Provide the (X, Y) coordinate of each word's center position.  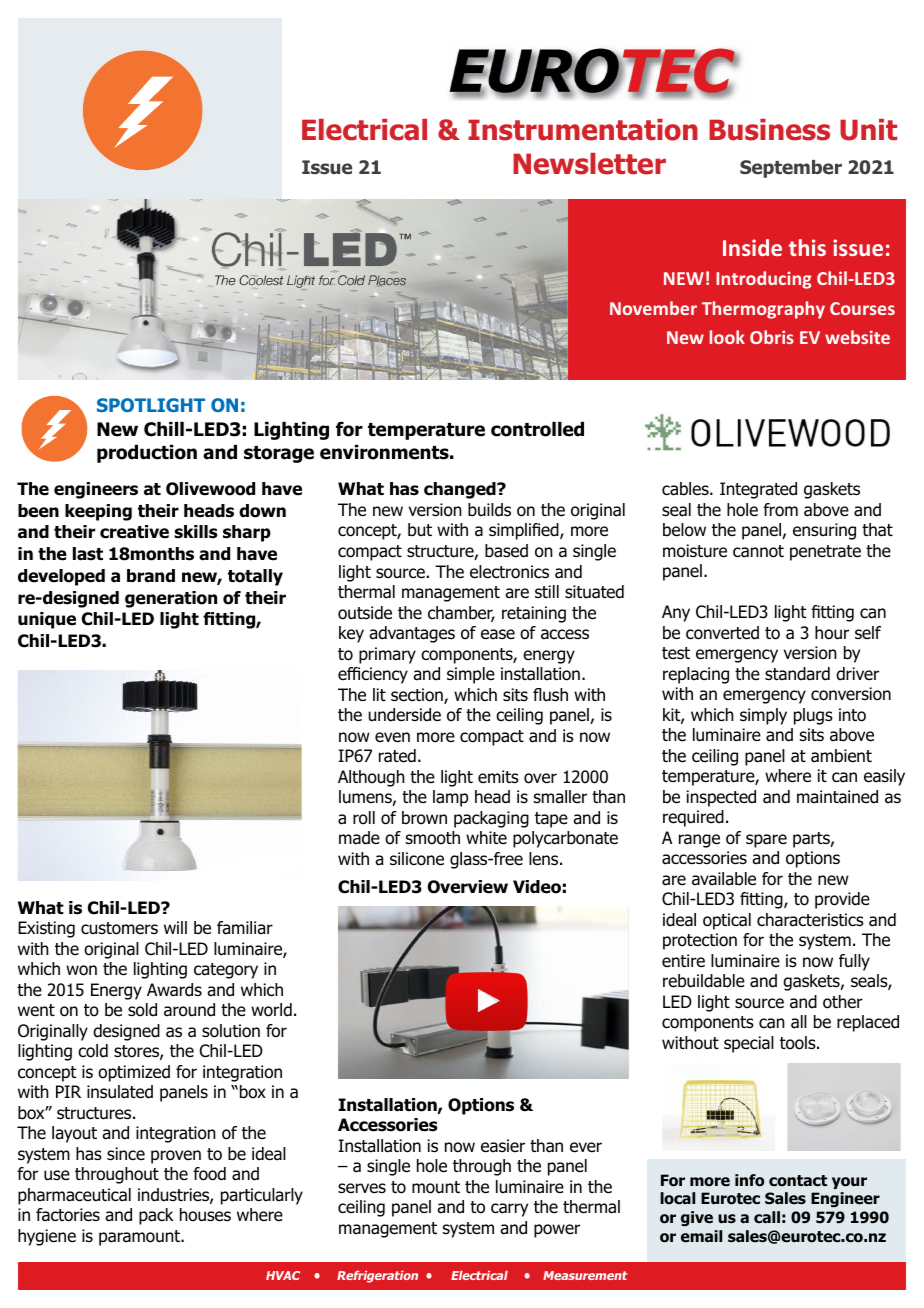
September (791, 169)
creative (134, 532)
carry (509, 1210)
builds (489, 510)
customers (119, 928)
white (486, 838)
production (147, 454)
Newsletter (589, 164)
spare (766, 841)
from (780, 510)
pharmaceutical (74, 1196)
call (767, 1217)
